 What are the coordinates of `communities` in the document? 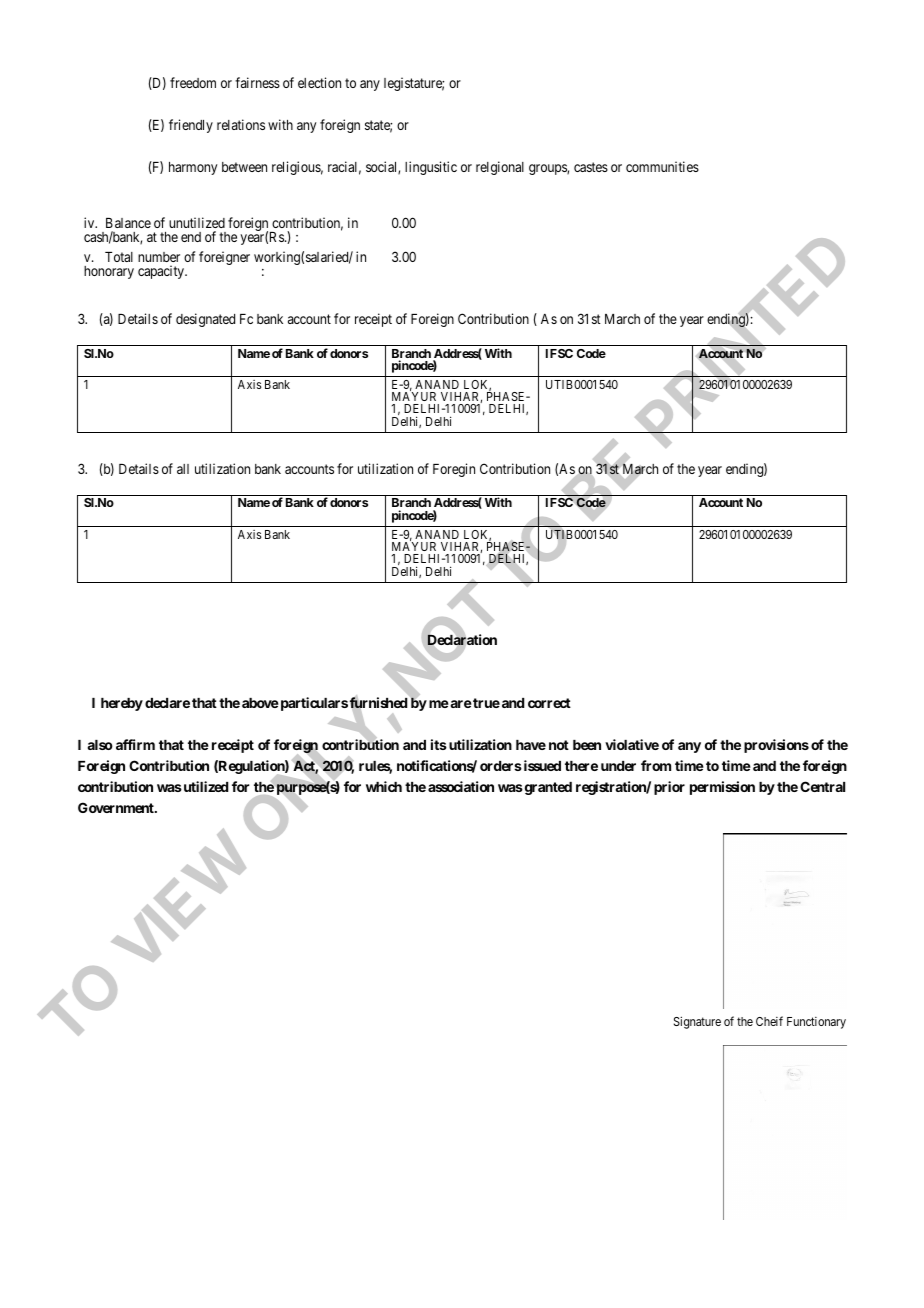 It's located at (662, 166).
